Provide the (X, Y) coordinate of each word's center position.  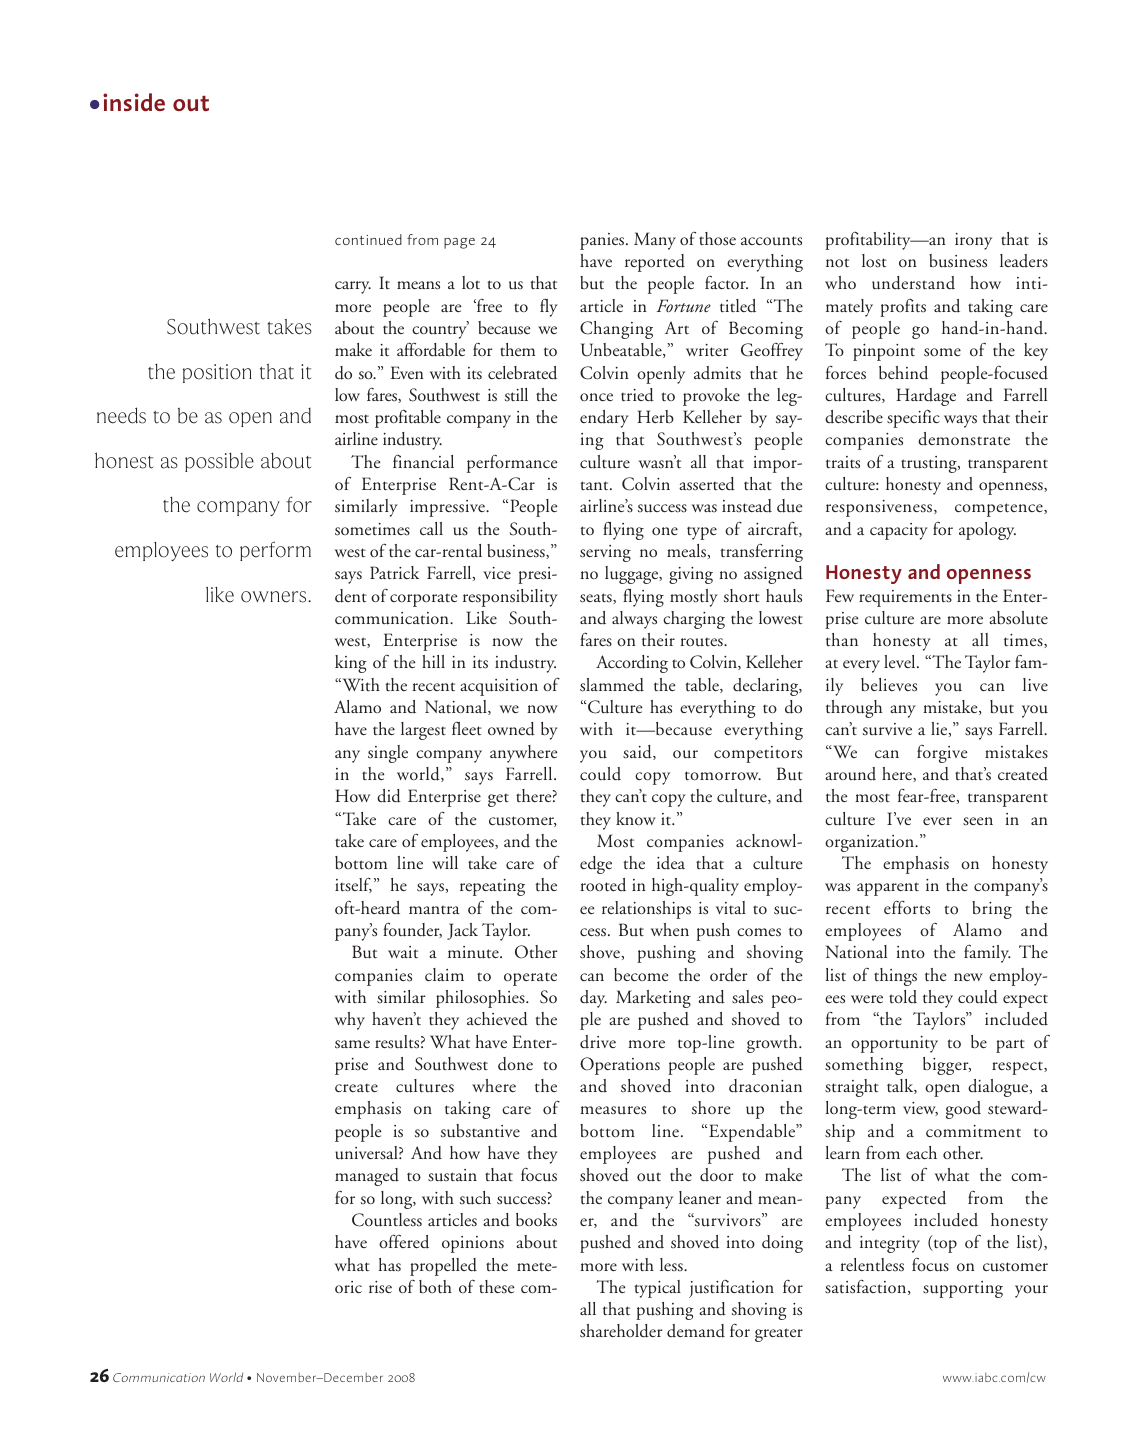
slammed (612, 685)
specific (913, 418)
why (350, 1021)
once (596, 397)
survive (887, 729)
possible (219, 462)
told (903, 997)
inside (134, 102)
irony (973, 241)
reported (655, 263)
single (388, 754)
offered (404, 1241)
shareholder (621, 1331)
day (593, 999)
